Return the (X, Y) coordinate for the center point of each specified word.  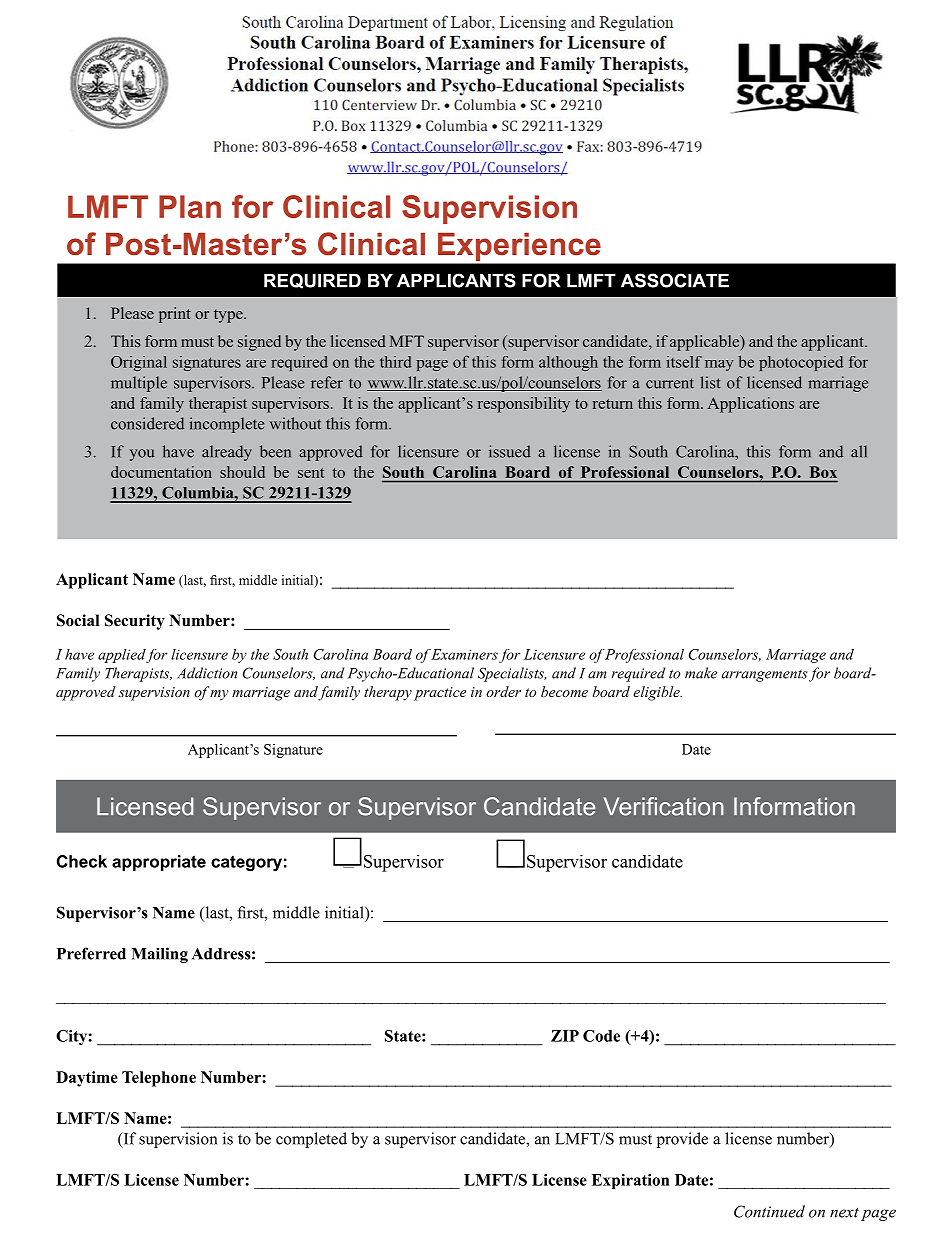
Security (135, 622)
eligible (657, 693)
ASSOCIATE (675, 280)
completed (311, 1140)
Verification (664, 806)
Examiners (464, 654)
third (396, 362)
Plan (190, 206)
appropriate (159, 863)
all (859, 451)
